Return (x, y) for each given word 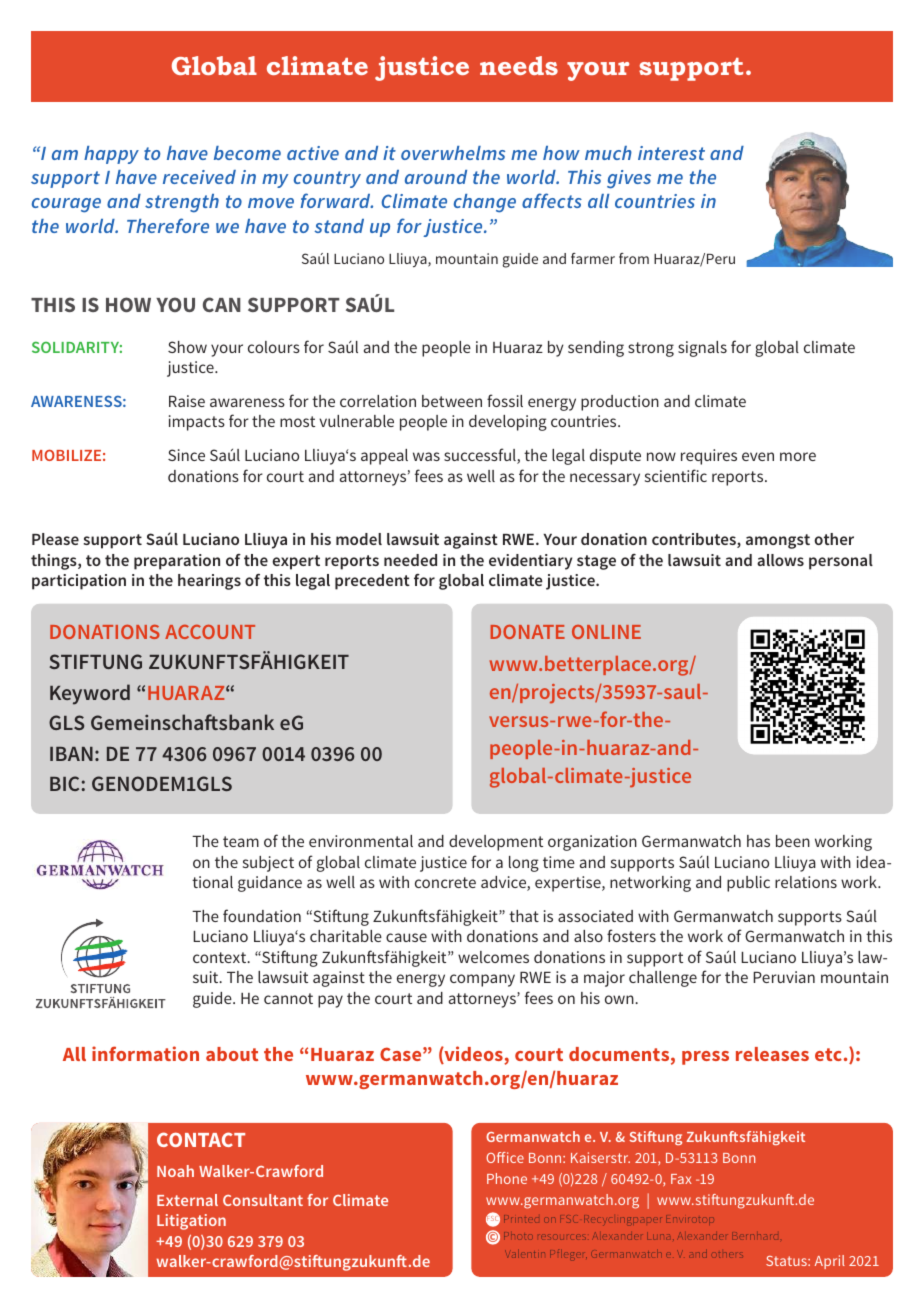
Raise (187, 401)
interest (671, 153)
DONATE (528, 632)
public (748, 884)
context (221, 957)
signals (702, 349)
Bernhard (756, 1236)
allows (780, 560)
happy (111, 155)
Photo (518, 1236)
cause (406, 937)
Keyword (90, 694)
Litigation (191, 1222)
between (452, 401)
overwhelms (453, 153)
